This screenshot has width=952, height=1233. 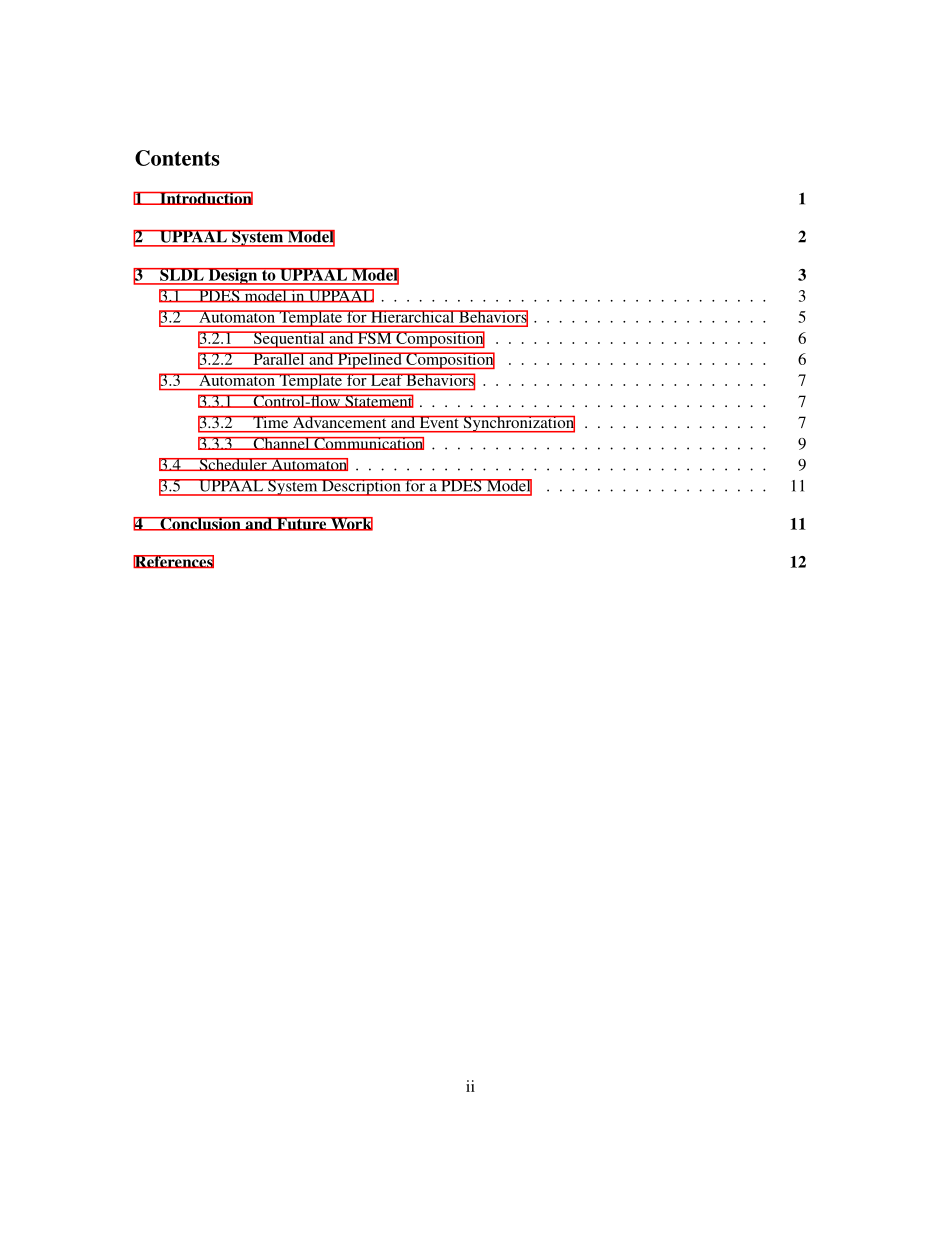 I want to click on References, so click(x=173, y=561).
